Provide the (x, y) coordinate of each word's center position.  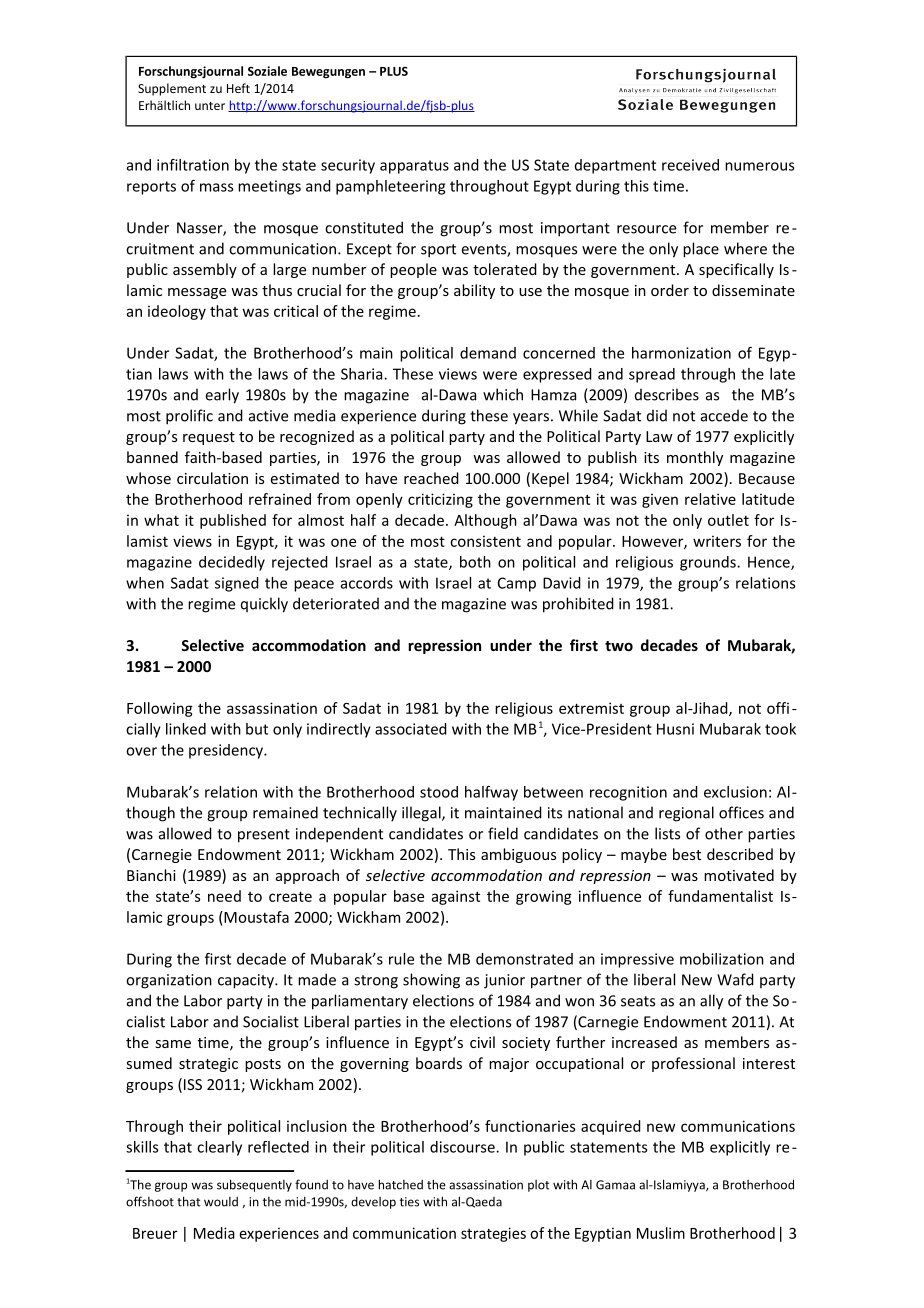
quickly (264, 605)
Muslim (661, 1233)
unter (210, 106)
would (221, 1202)
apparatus (414, 167)
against (456, 897)
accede (724, 415)
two (619, 646)
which (503, 394)
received (690, 165)
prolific (189, 417)
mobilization (722, 959)
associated (411, 729)
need (224, 896)
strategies (493, 1234)
